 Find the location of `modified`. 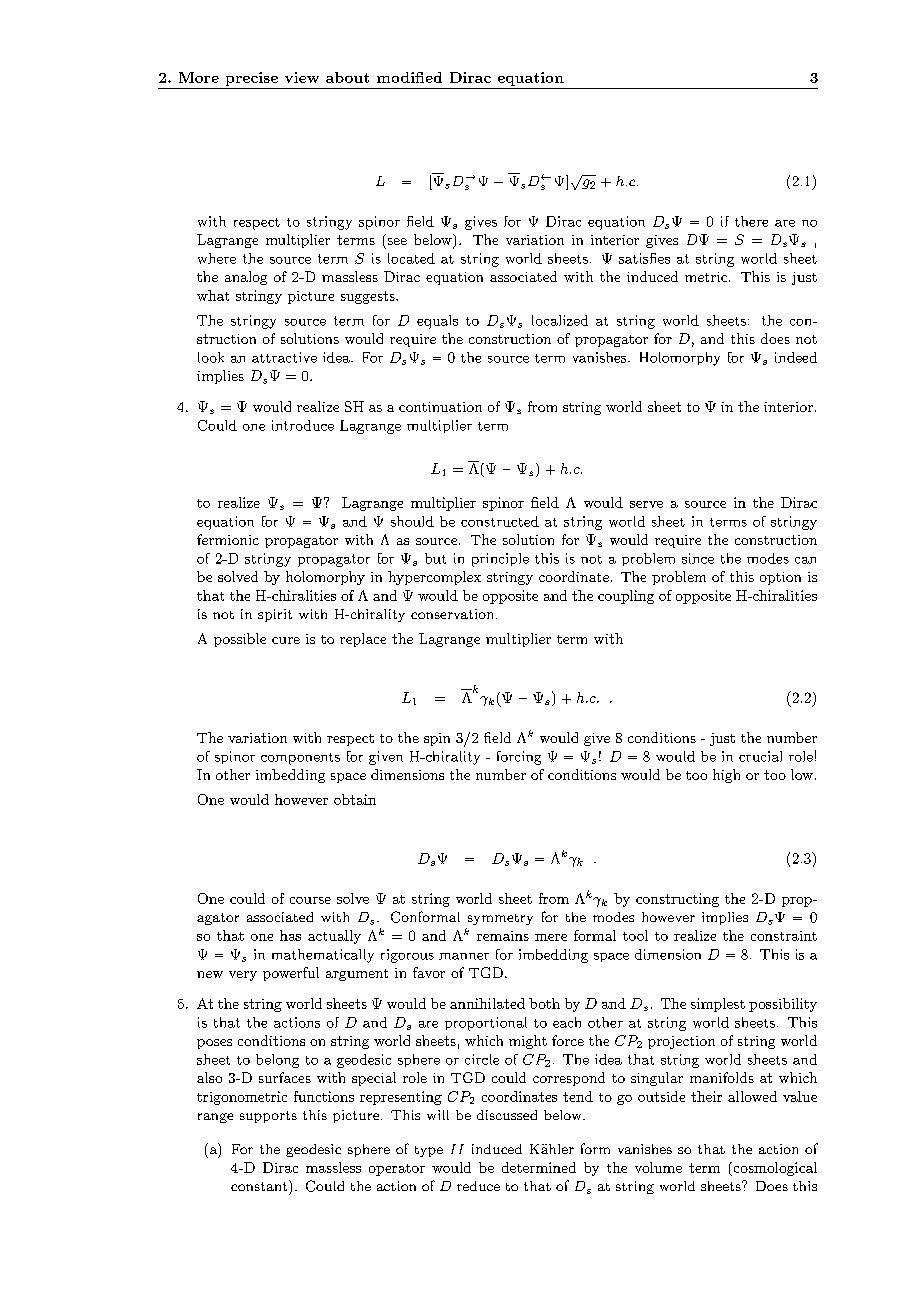

modified is located at coordinates (409, 77).
